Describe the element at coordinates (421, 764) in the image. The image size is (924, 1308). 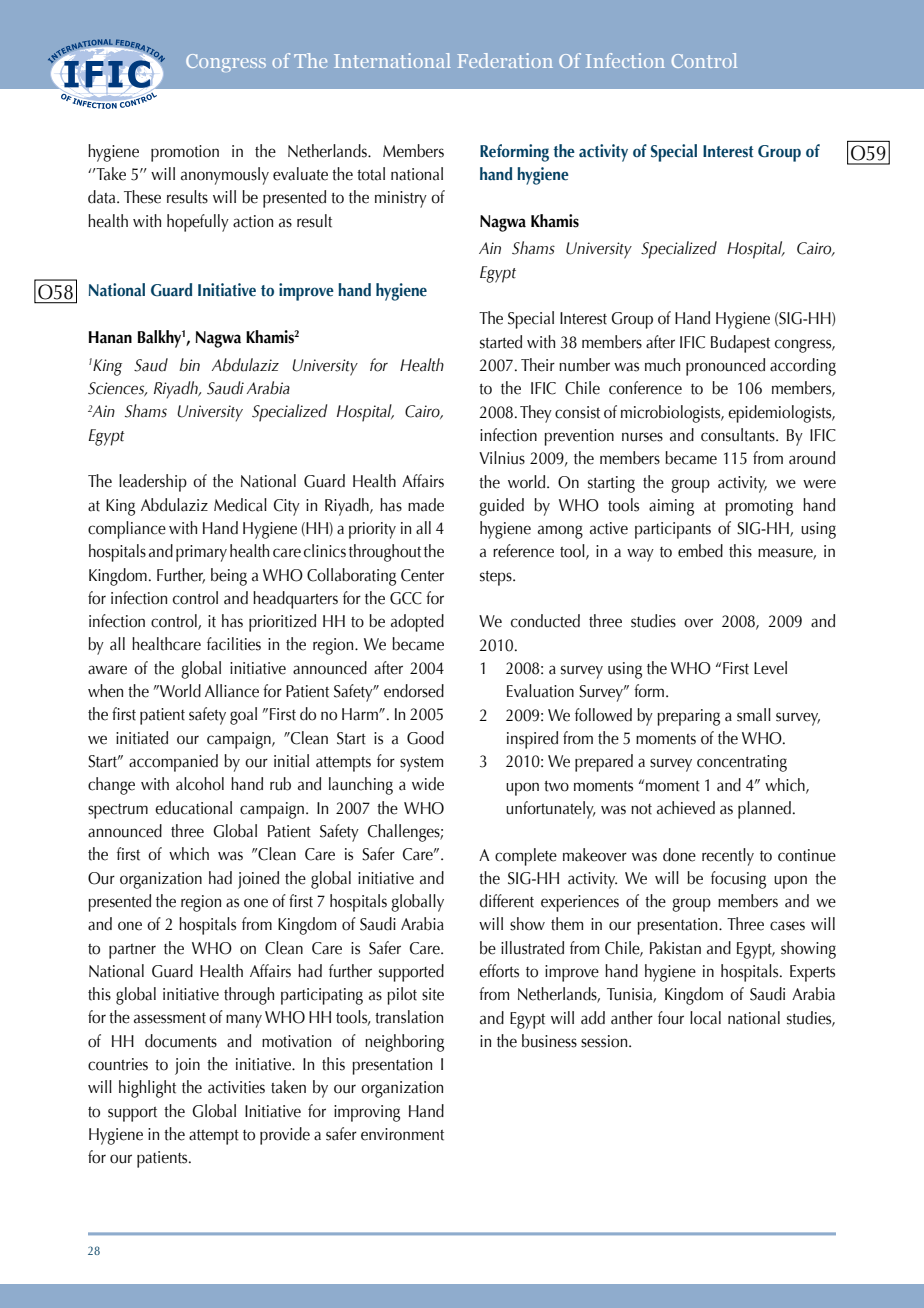
I see `system` at that location.
